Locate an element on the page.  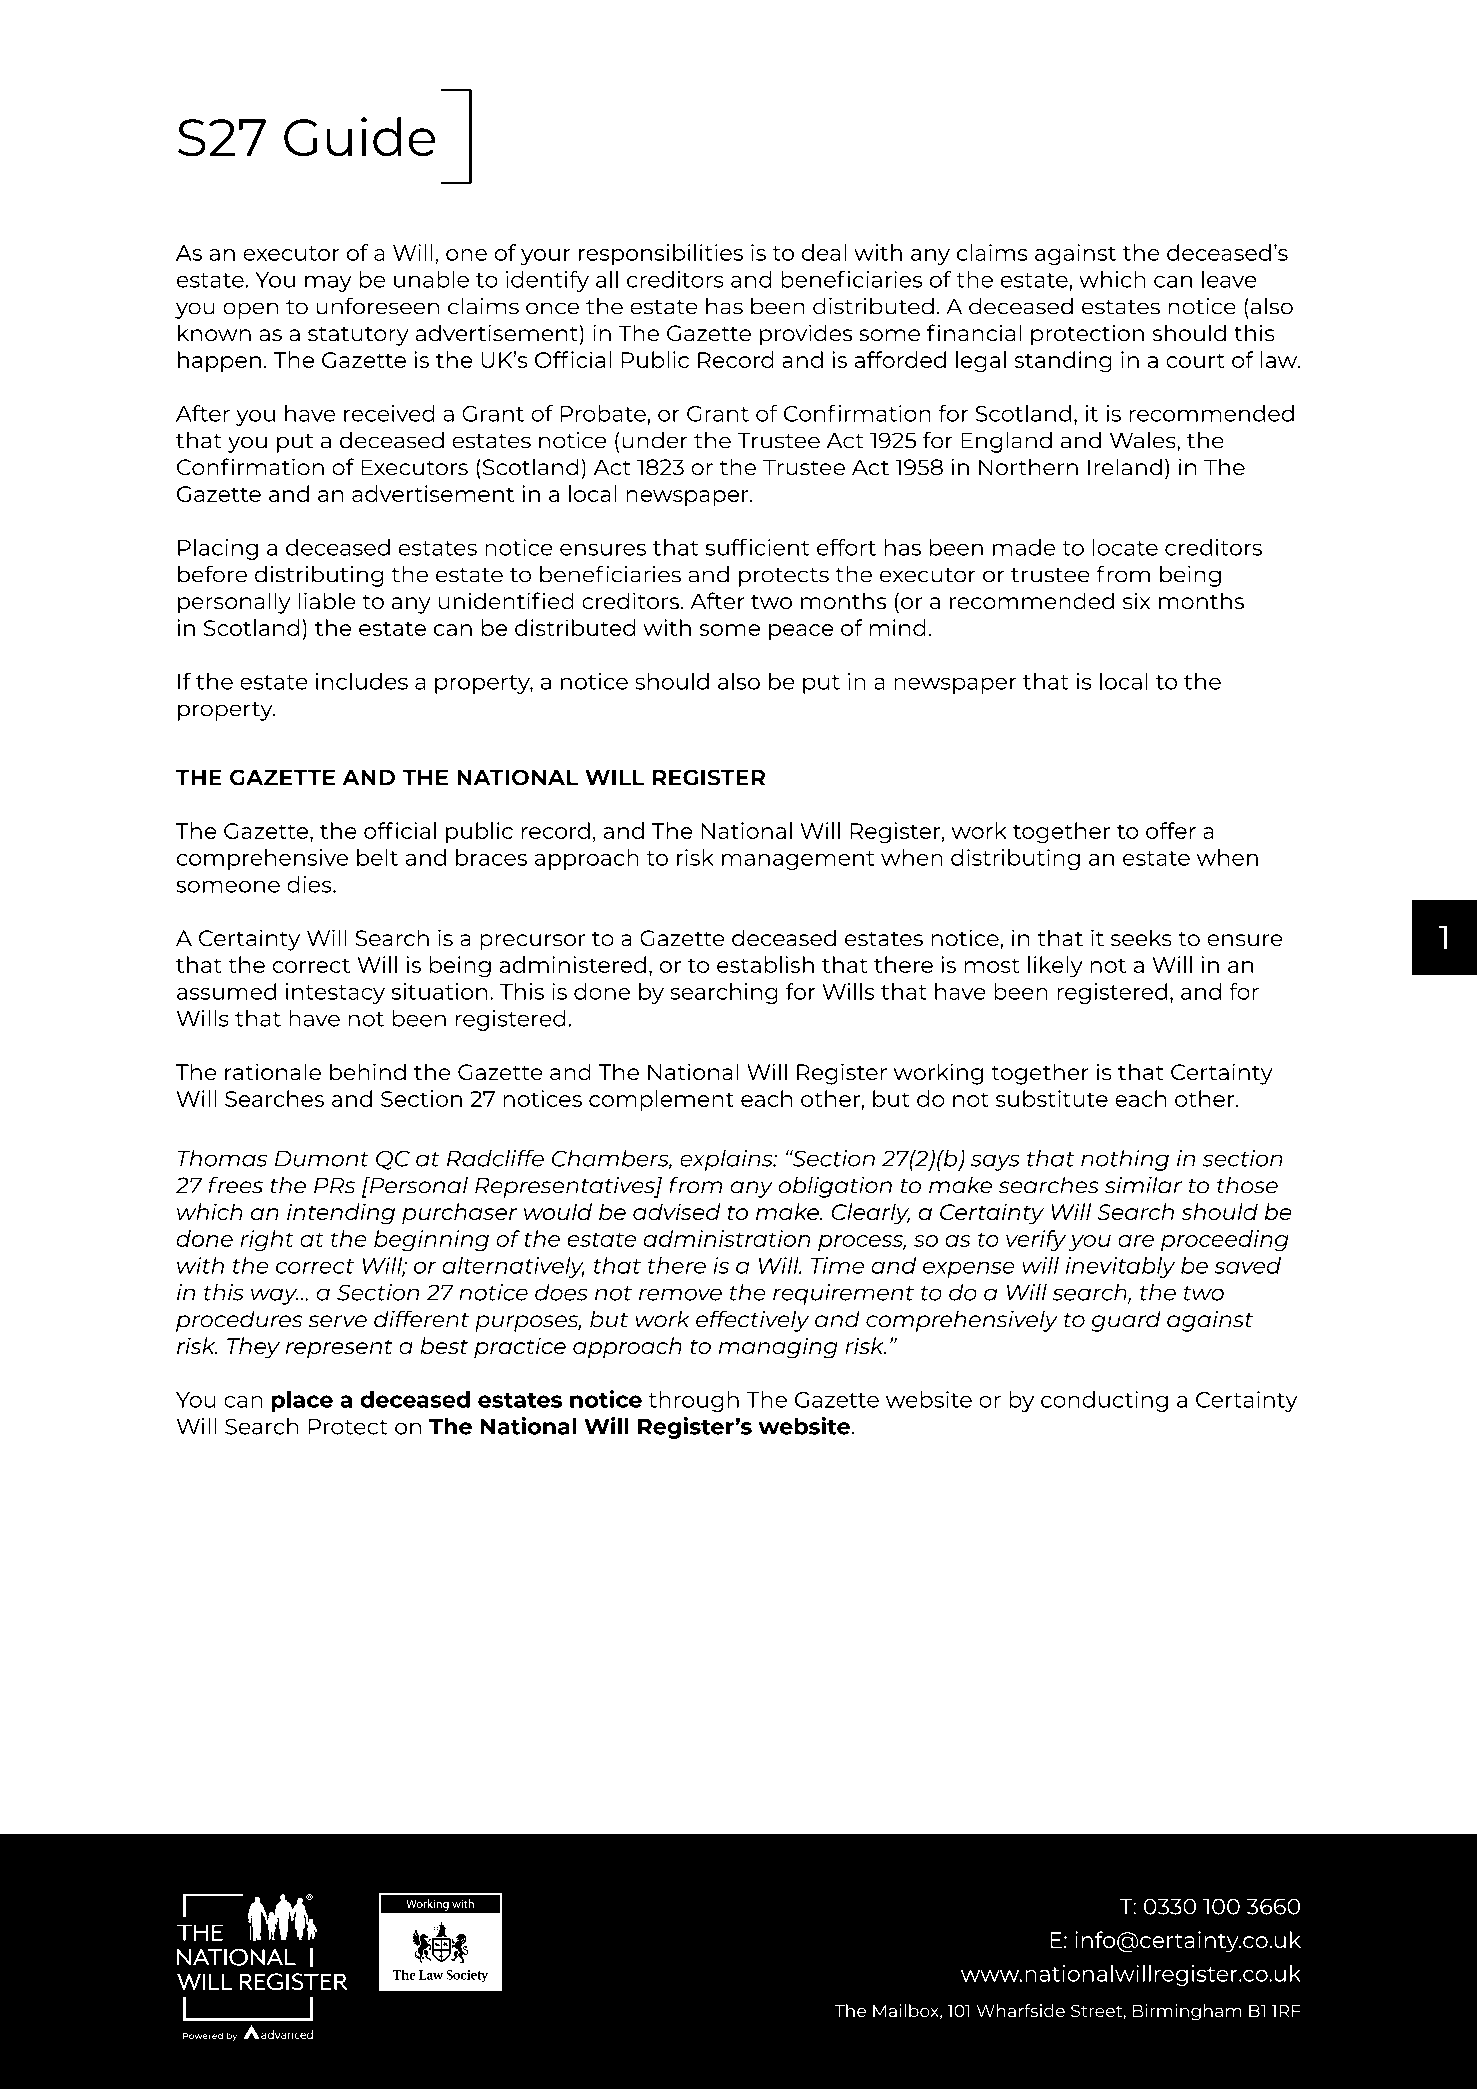
leave is located at coordinates (1229, 279).
